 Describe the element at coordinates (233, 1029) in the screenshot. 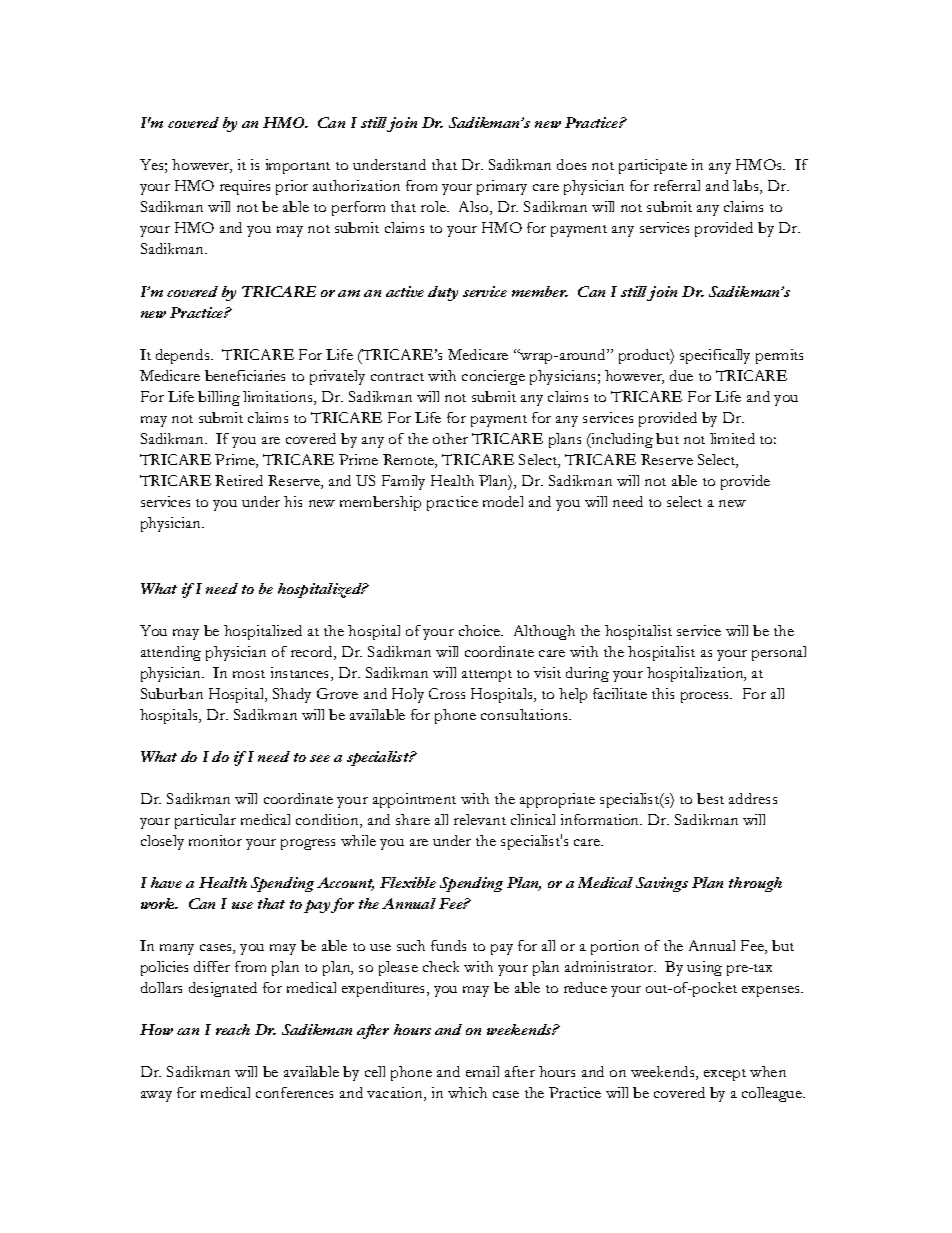

I see `reach` at that location.
